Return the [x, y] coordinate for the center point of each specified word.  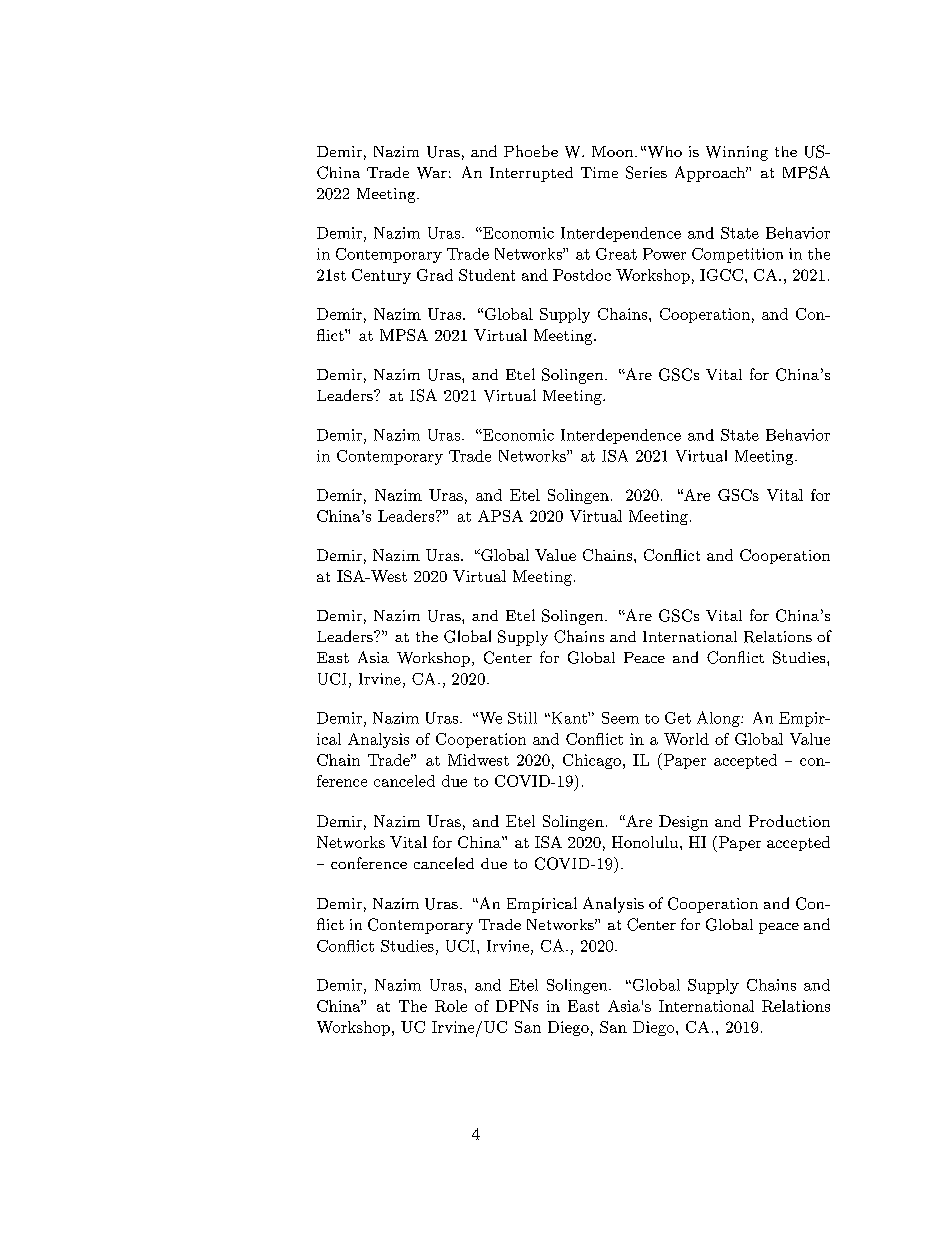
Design [683, 823]
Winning [737, 153]
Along [719, 719]
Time [599, 172]
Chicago [592, 761]
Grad [435, 275]
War [432, 173]
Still [522, 718]
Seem [620, 718]
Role [451, 1006]
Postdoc [582, 275]
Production [789, 821]
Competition [737, 255]
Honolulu [645, 842]
